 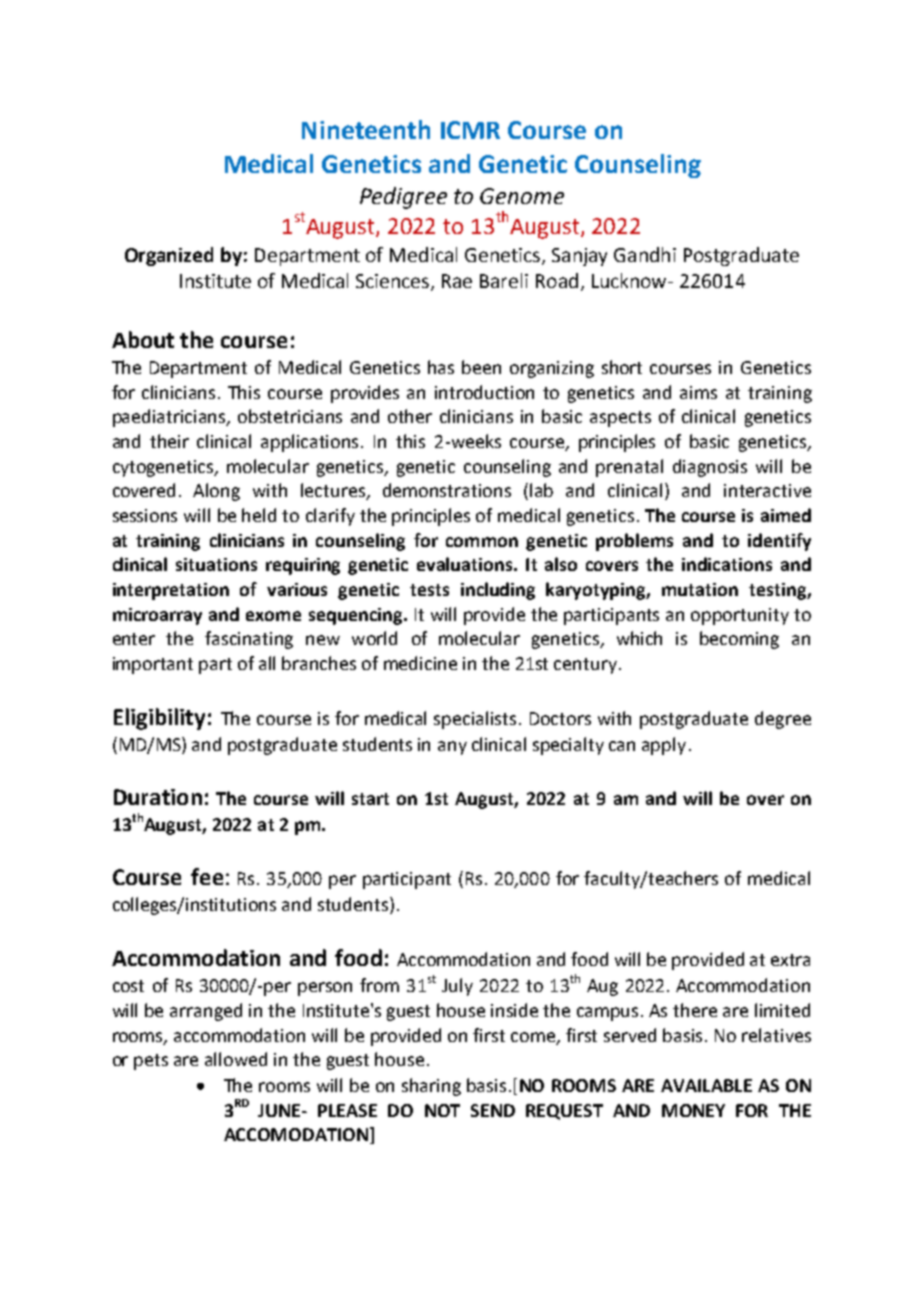 I want to click on NOT, so click(x=442, y=1110).
